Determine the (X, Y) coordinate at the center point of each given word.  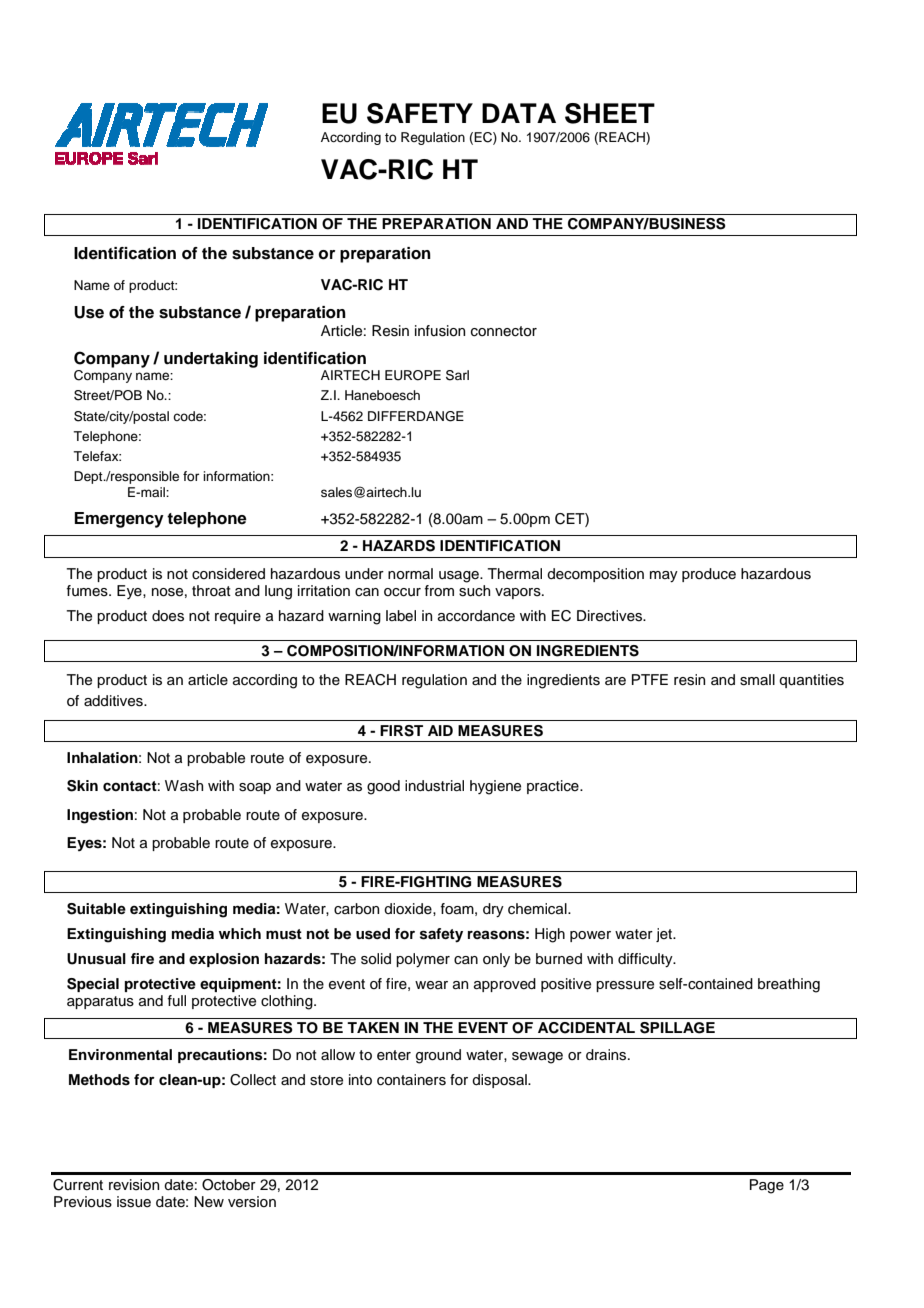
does (168, 616)
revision (134, 1185)
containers (411, 1080)
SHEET (610, 113)
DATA (519, 113)
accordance (476, 616)
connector (504, 331)
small (757, 680)
